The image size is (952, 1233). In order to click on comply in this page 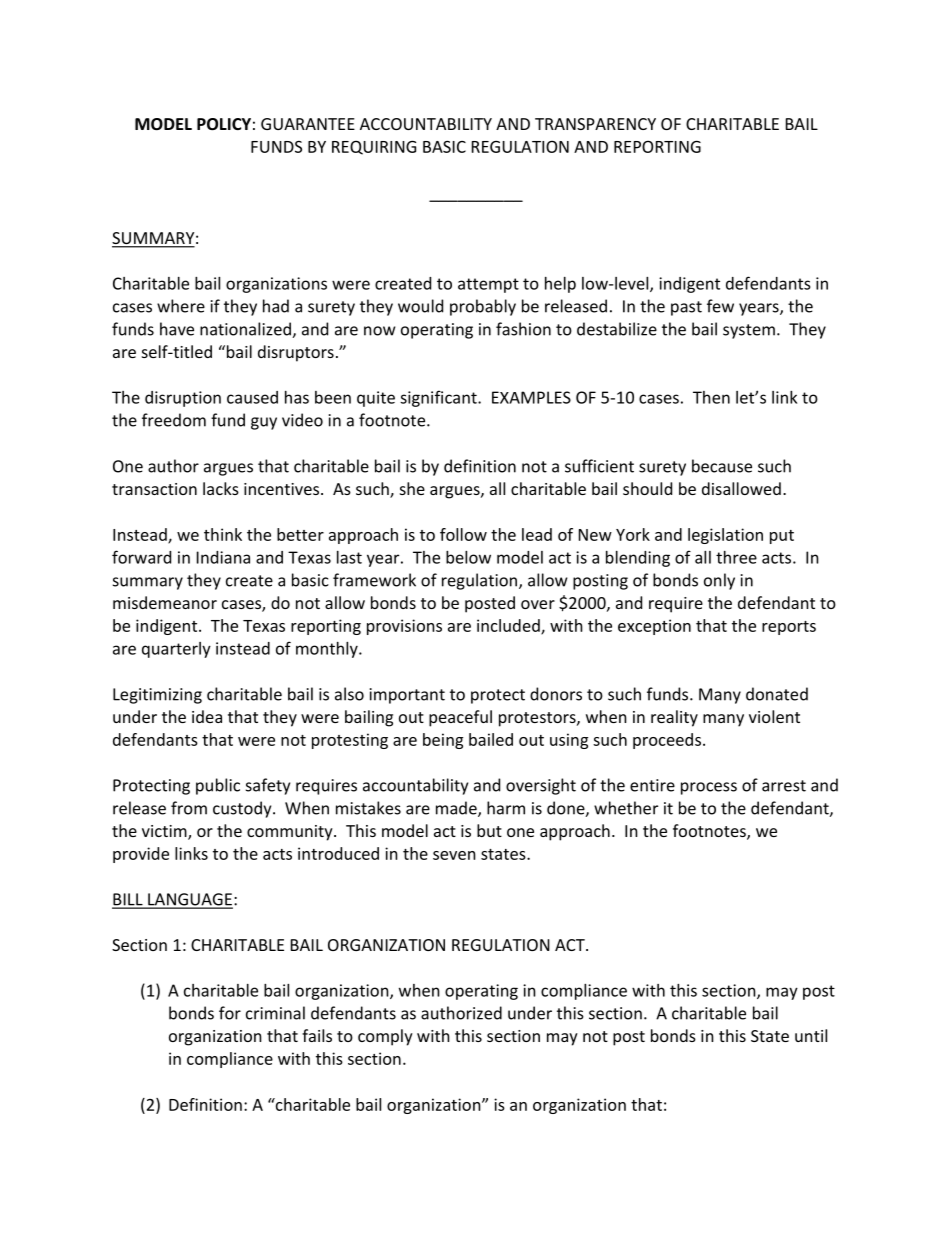, I will do `click(385, 1037)`.
